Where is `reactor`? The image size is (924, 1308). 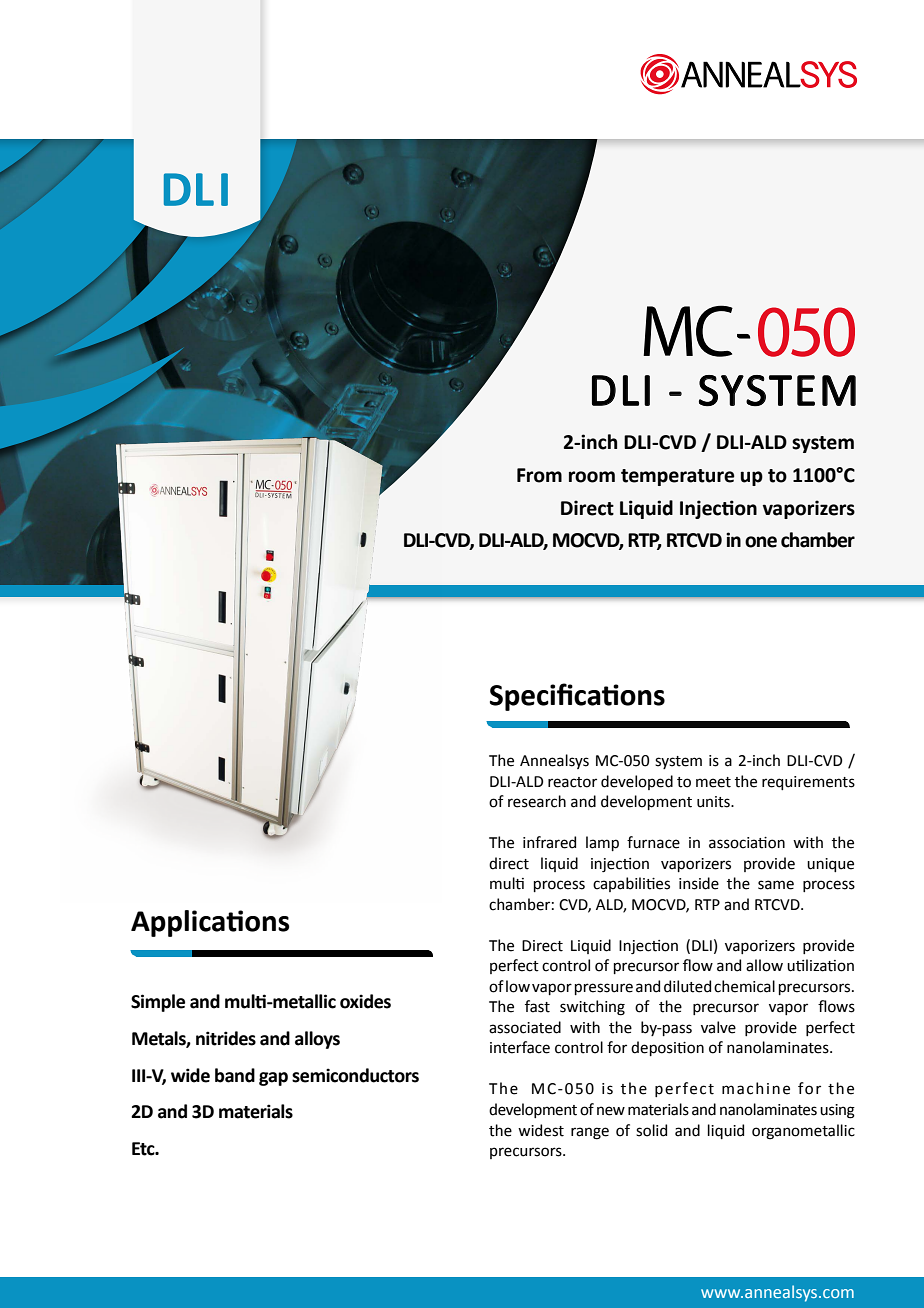 reactor is located at coordinates (572, 782).
